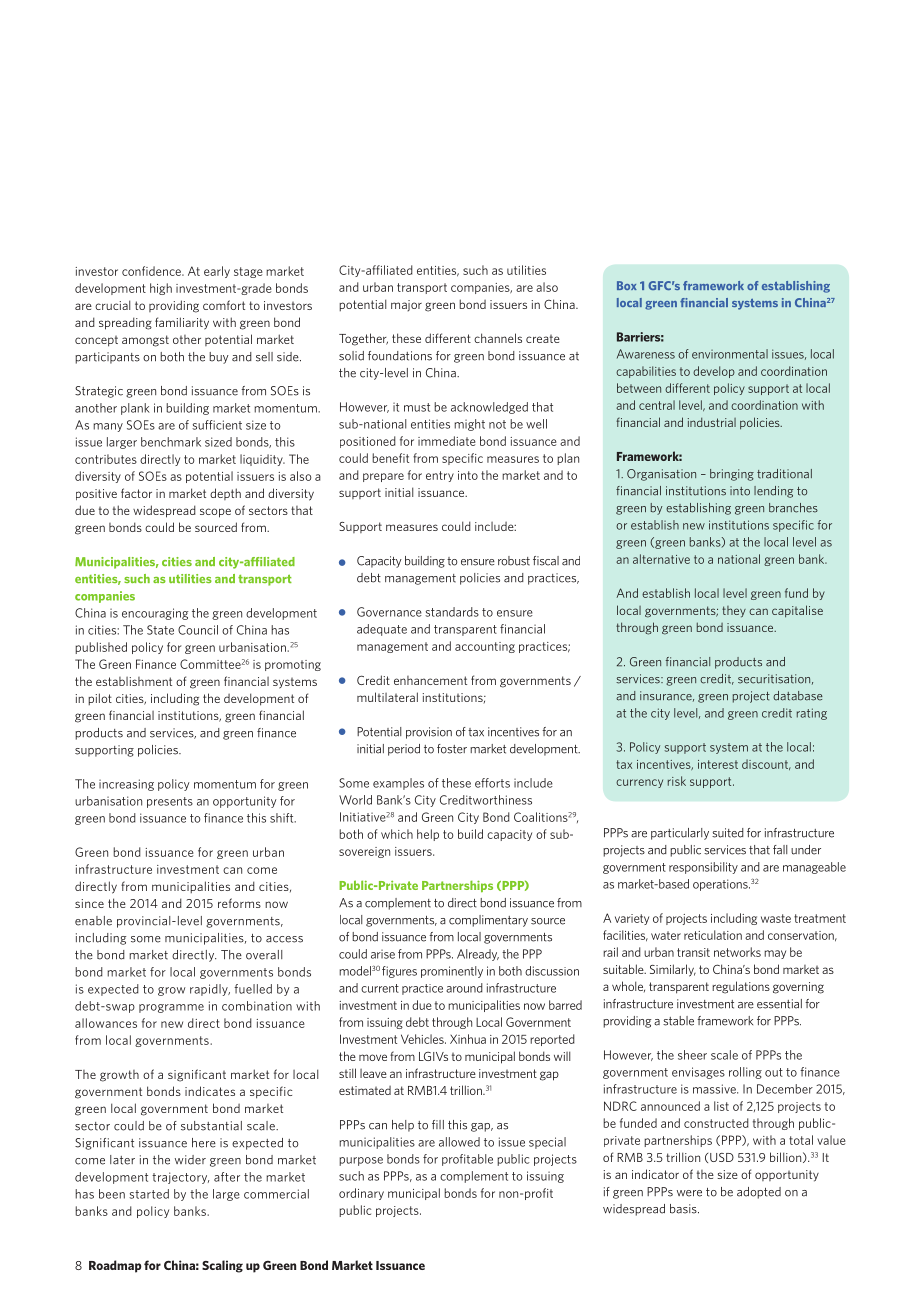  Describe the element at coordinates (730, 354) in the document. I see `environmental` at that location.
